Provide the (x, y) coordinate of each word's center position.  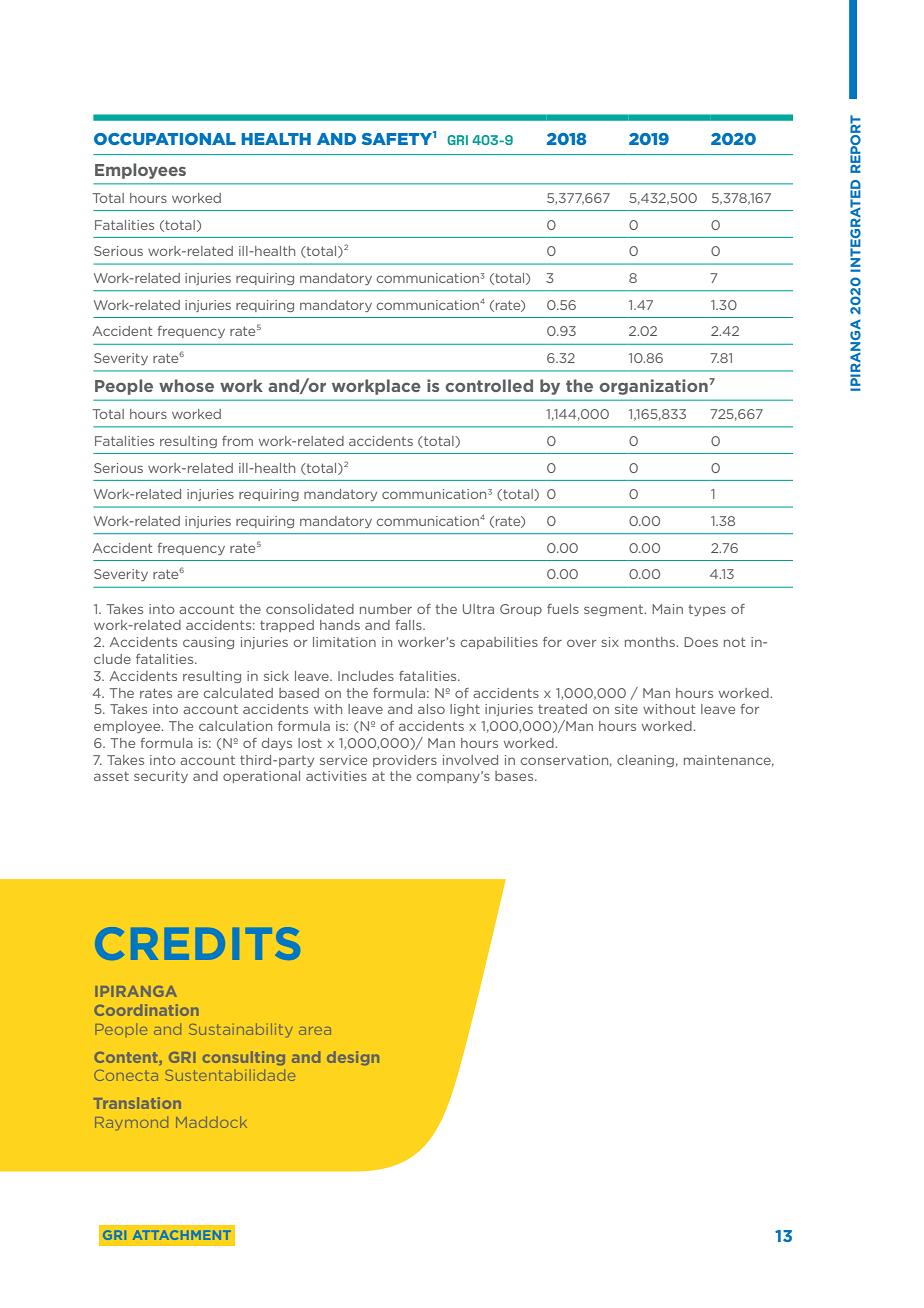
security (161, 777)
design (353, 1058)
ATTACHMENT (182, 1235)
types (707, 610)
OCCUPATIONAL (165, 139)
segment (615, 610)
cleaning (645, 761)
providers (405, 761)
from (237, 441)
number (386, 609)
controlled (489, 385)
